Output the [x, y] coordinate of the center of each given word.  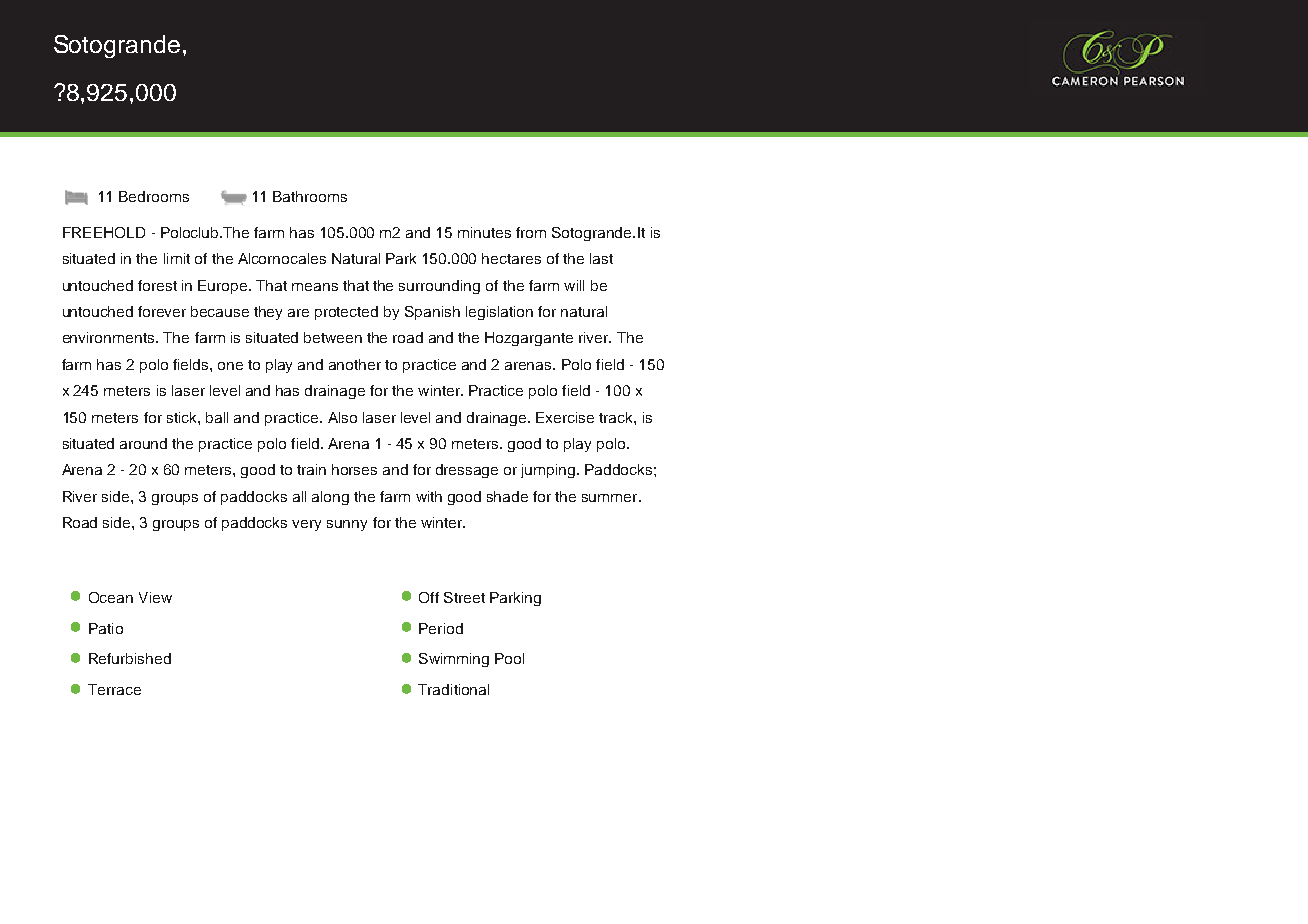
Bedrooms [154, 196]
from [531, 232]
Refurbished [130, 658]
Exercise [565, 417]
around [143, 443]
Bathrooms [310, 196]
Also [342, 417]
